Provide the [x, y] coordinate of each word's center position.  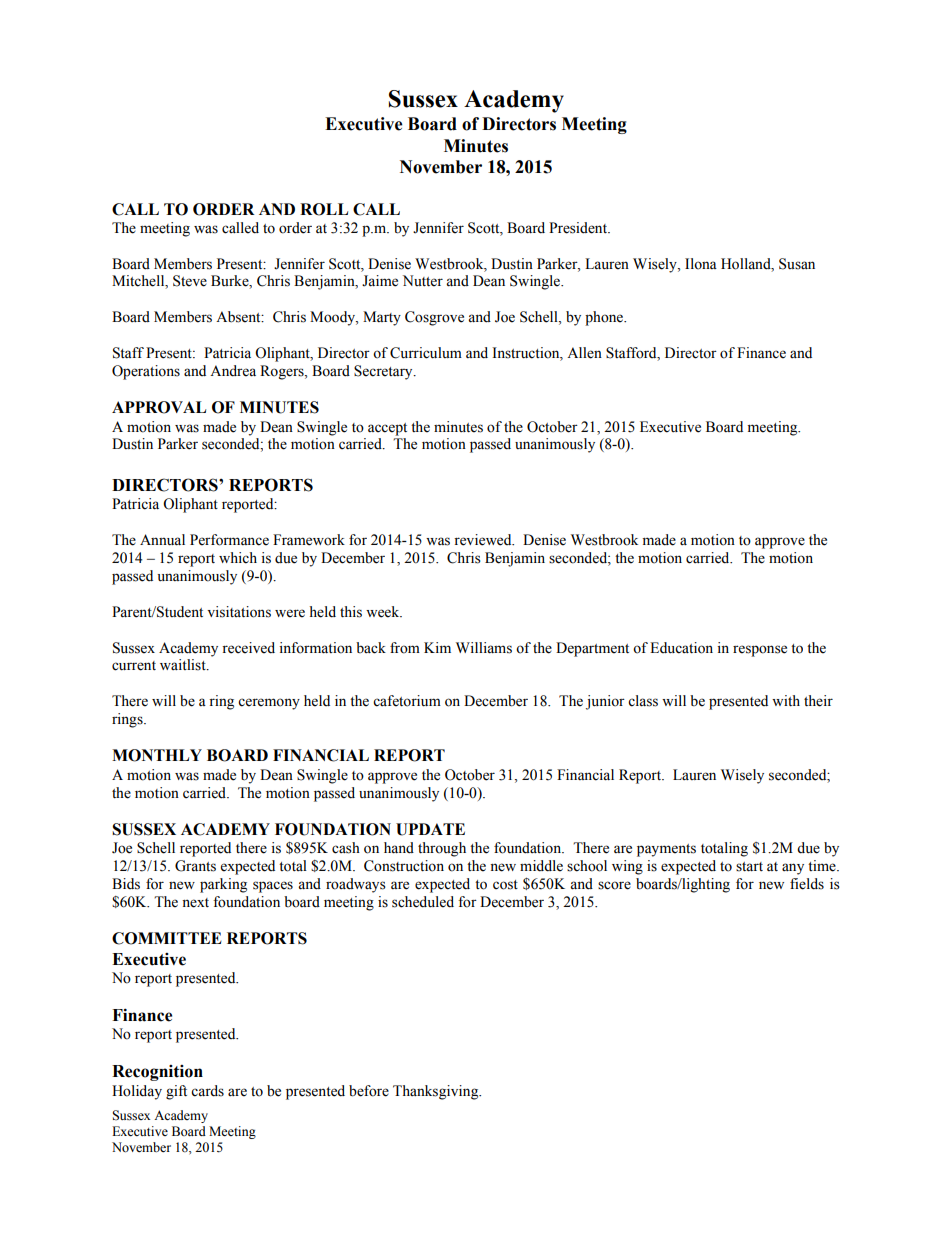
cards [207, 1091]
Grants [195, 866]
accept [387, 429]
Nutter [423, 281]
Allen [584, 353]
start [749, 867]
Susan [797, 264]
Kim [437, 647]
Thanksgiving [437, 1092]
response [760, 651]
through [442, 849]
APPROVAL [159, 407]
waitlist [184, 665]
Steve [190, 281]
